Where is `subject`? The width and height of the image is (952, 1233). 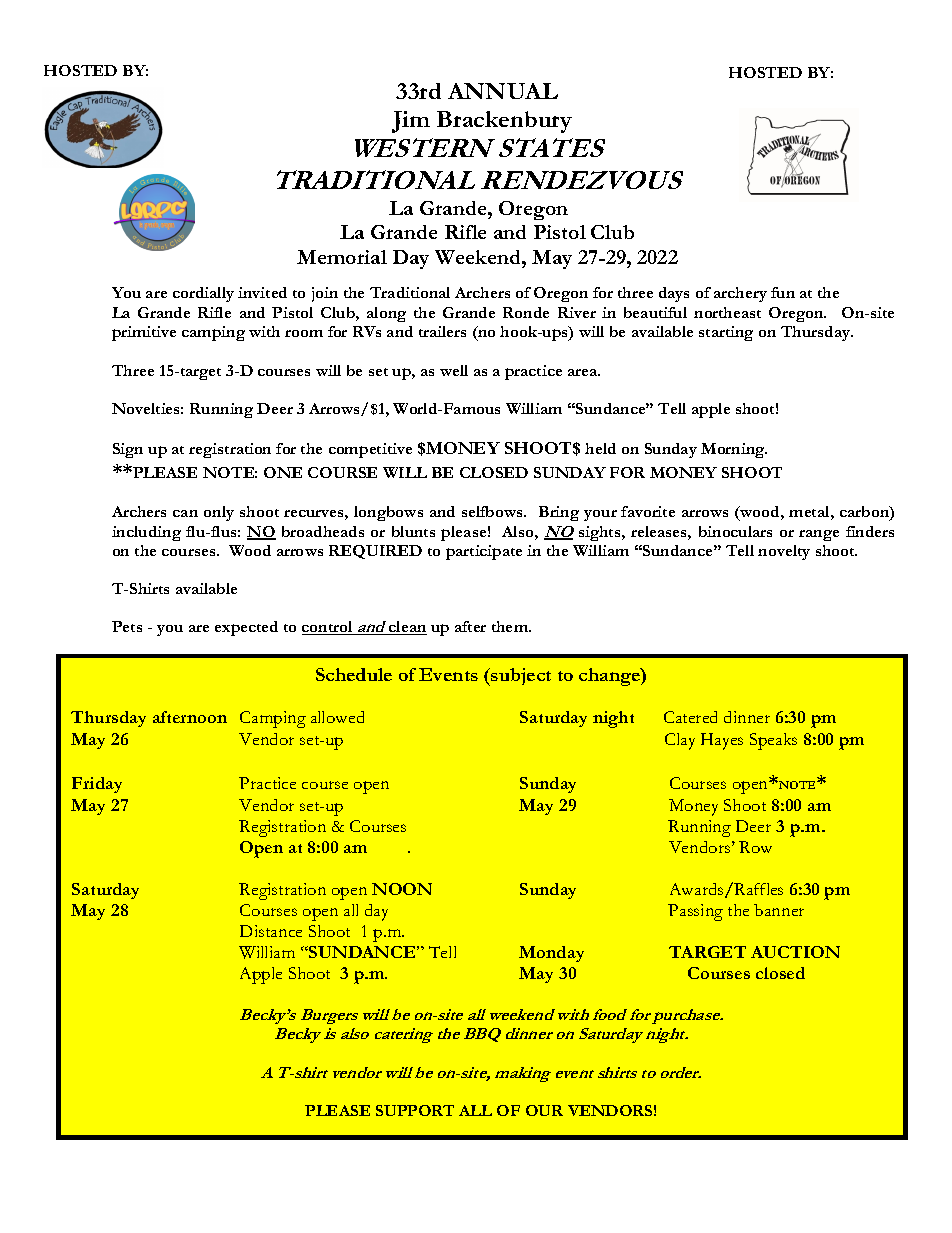
subject is located at coordinates (520, 677).
